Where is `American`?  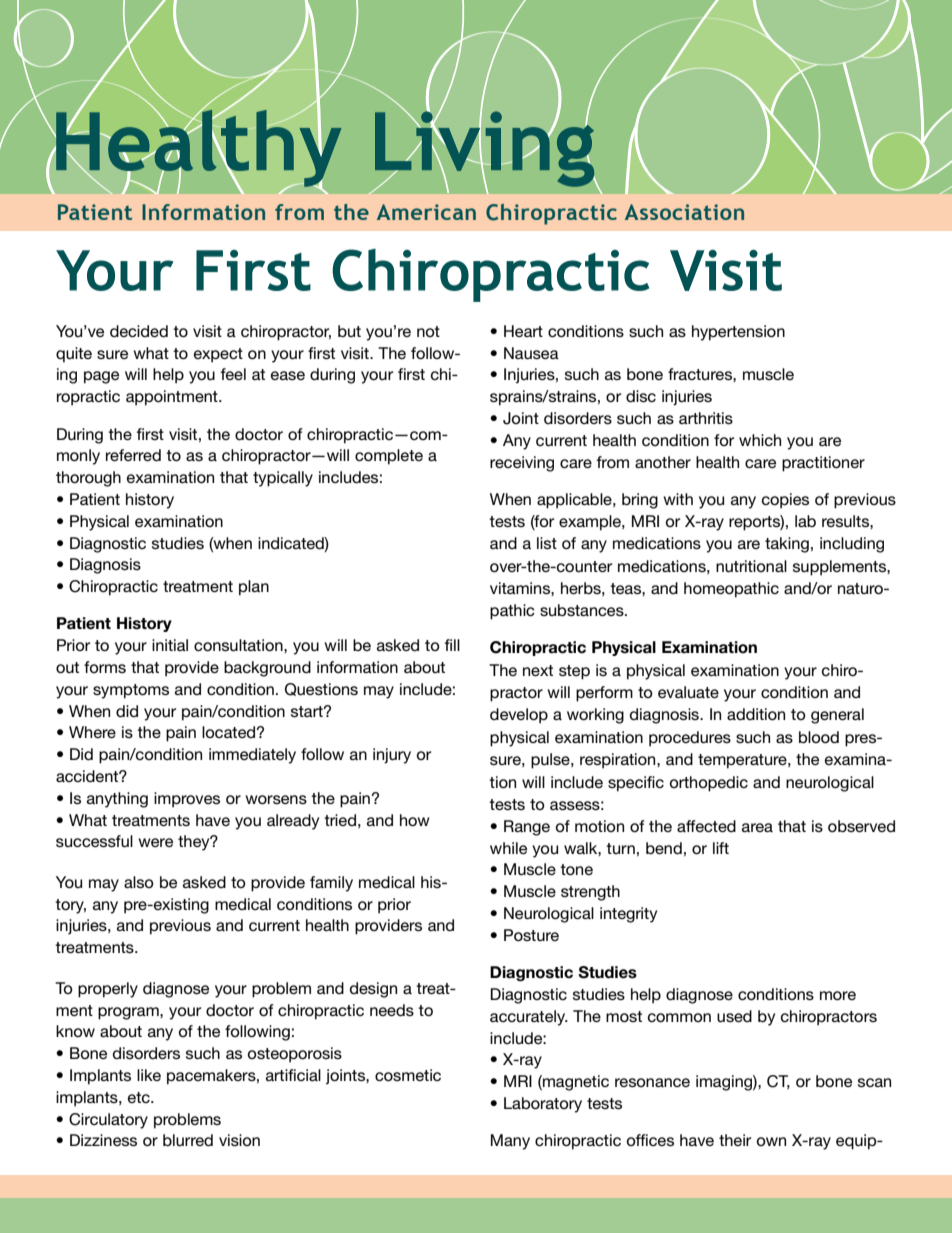 American is located at coordinates (426, 212).
